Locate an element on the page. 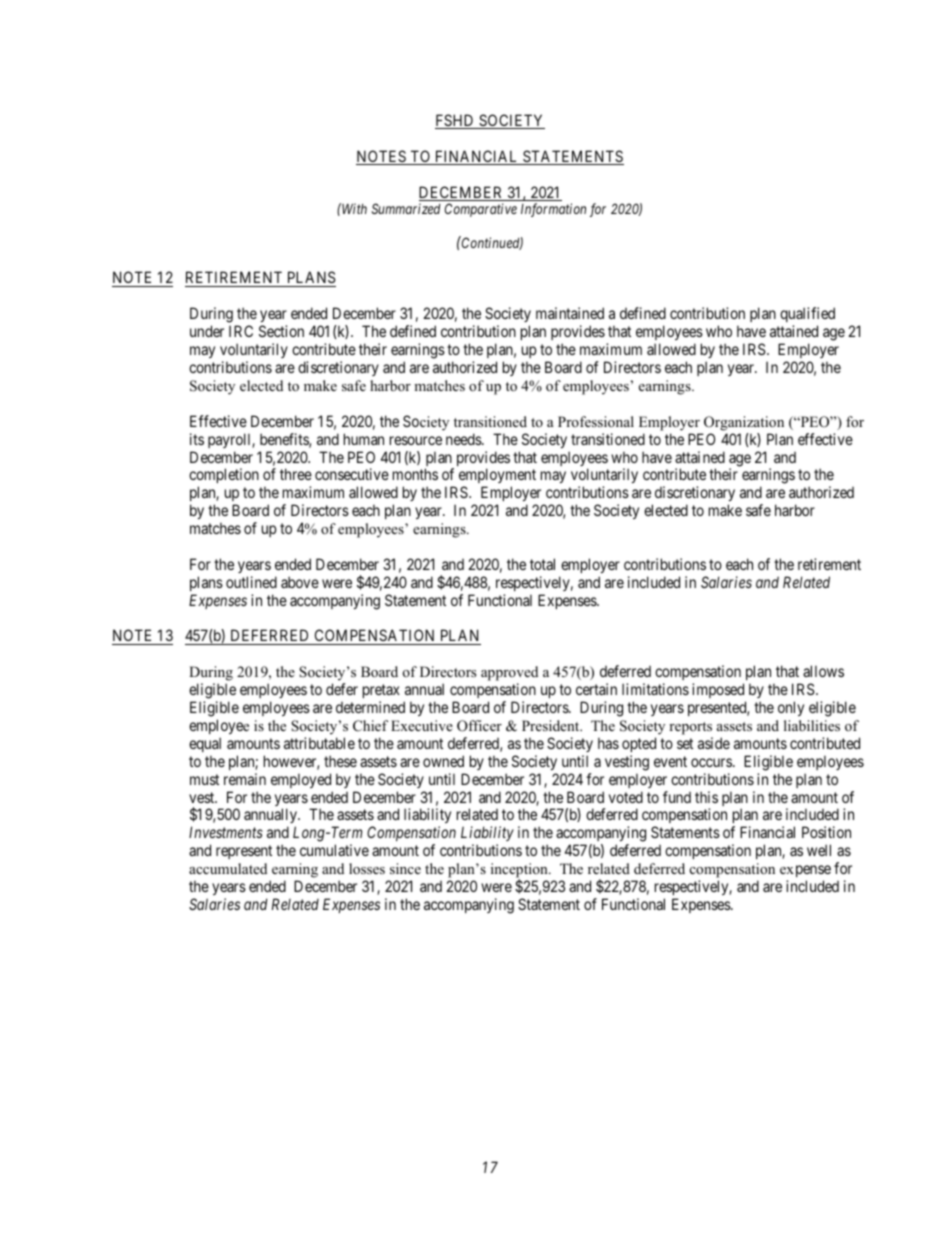 This image has height=1233, width=952. cumulative is located at coordinates (334, 850).
